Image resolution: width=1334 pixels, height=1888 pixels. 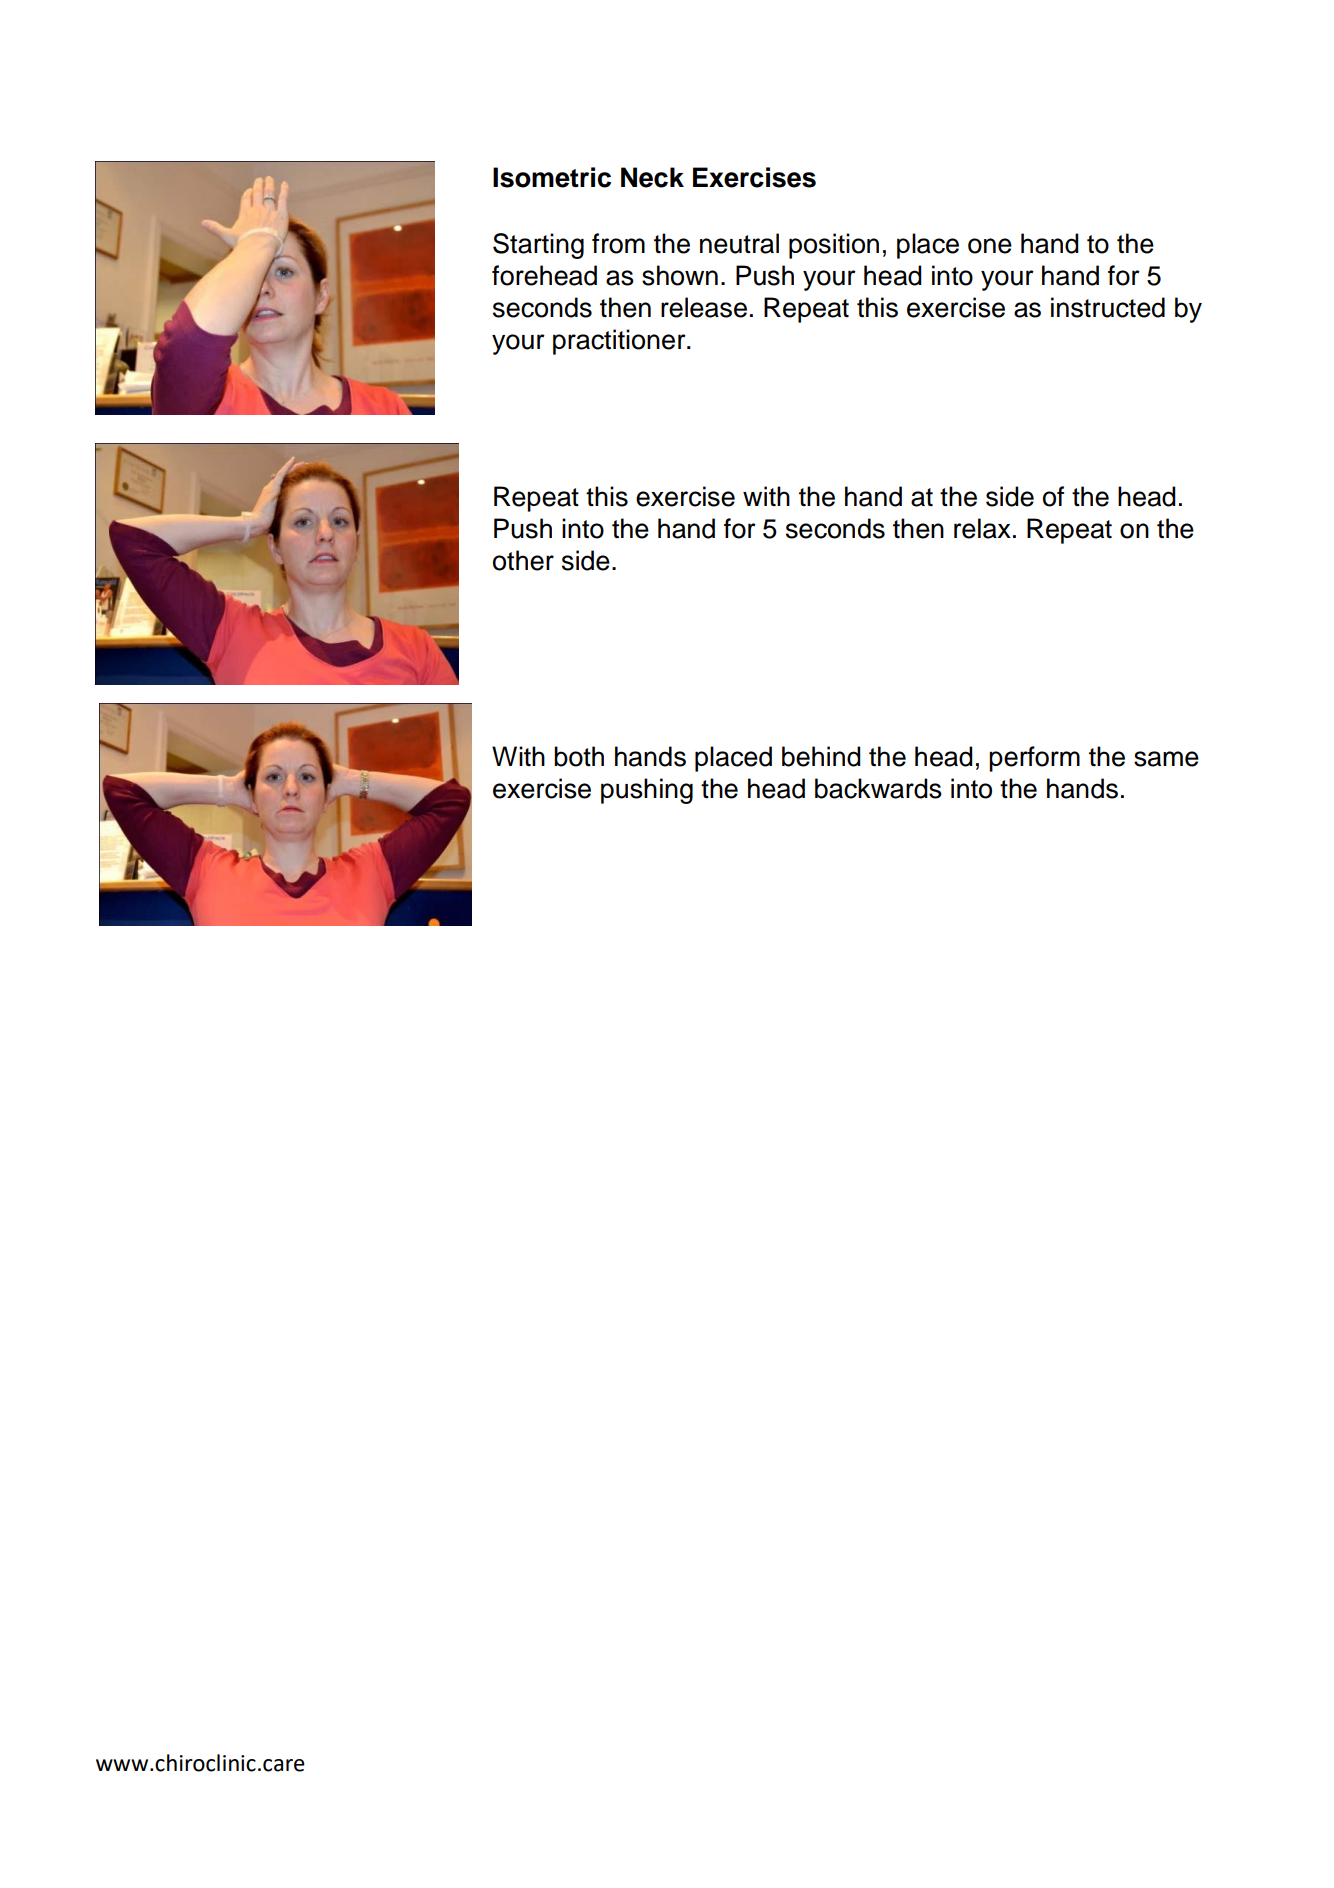 What do you see at coordinates (704, 307) in the page?
I see `release` at bounding box center [704, 307].
